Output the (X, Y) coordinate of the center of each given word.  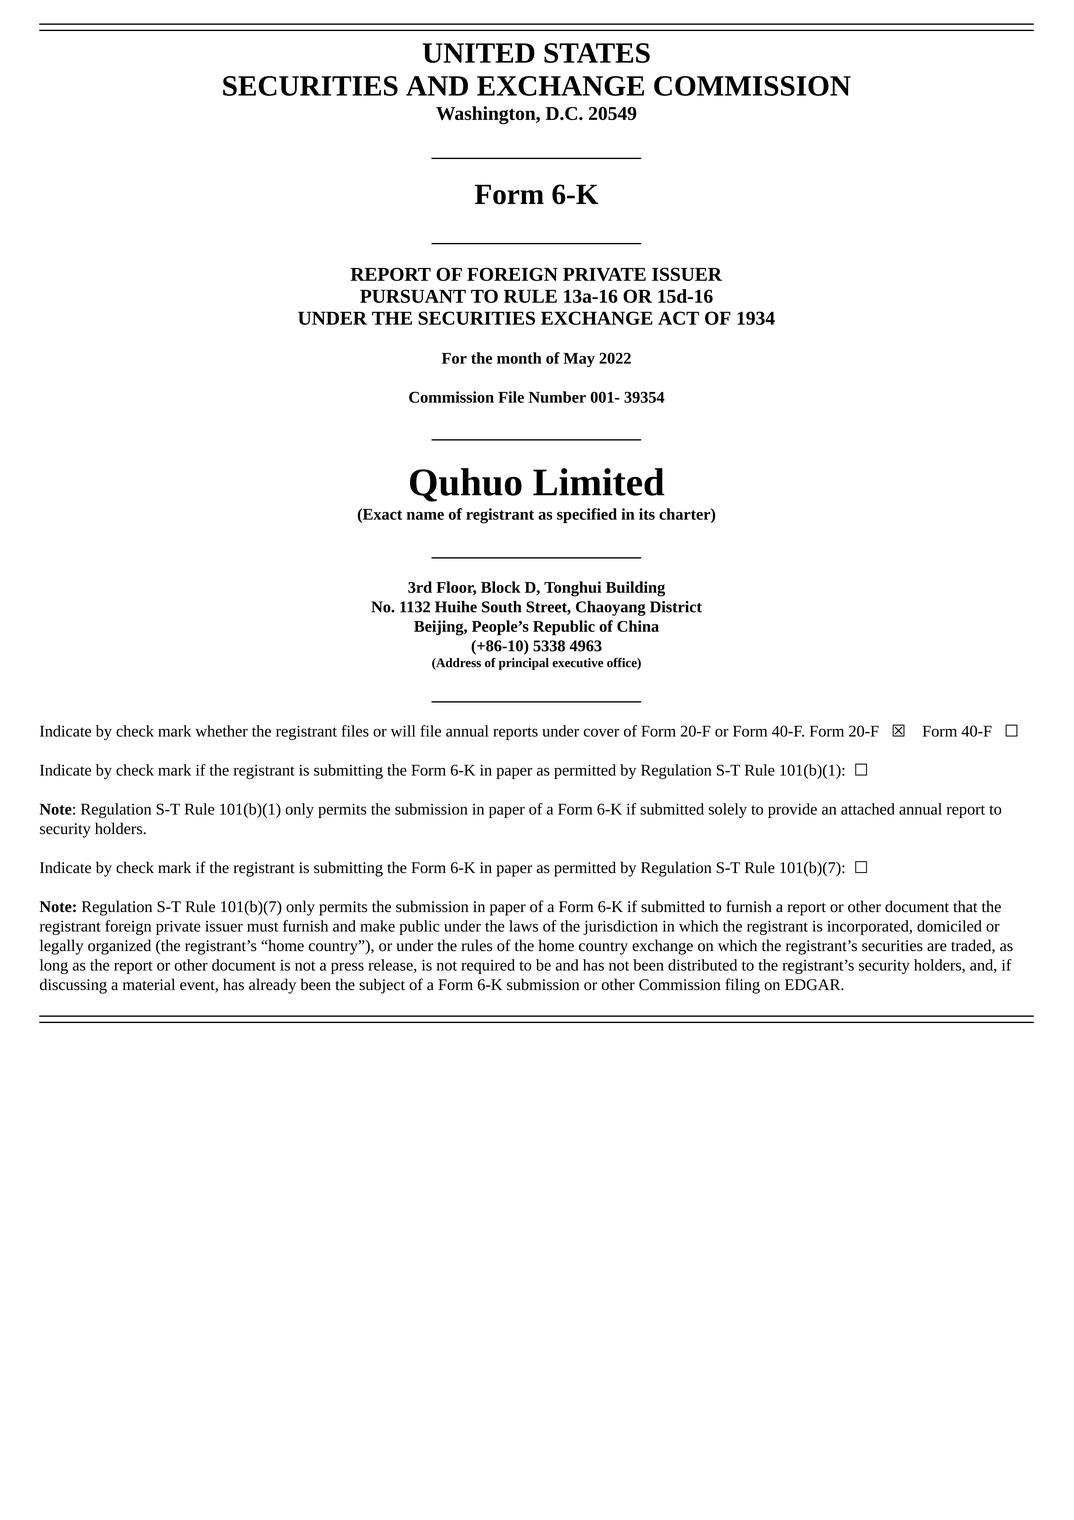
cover (601, 732)
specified (587, 515)
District (676, 607)
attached (868, 809)
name (425, 516)
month (519, 358)
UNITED (479, 53)
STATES (597, 53)
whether (221, 731)
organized (119, 947)
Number (557, 397)
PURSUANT (413, 296)
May (579, 360)
